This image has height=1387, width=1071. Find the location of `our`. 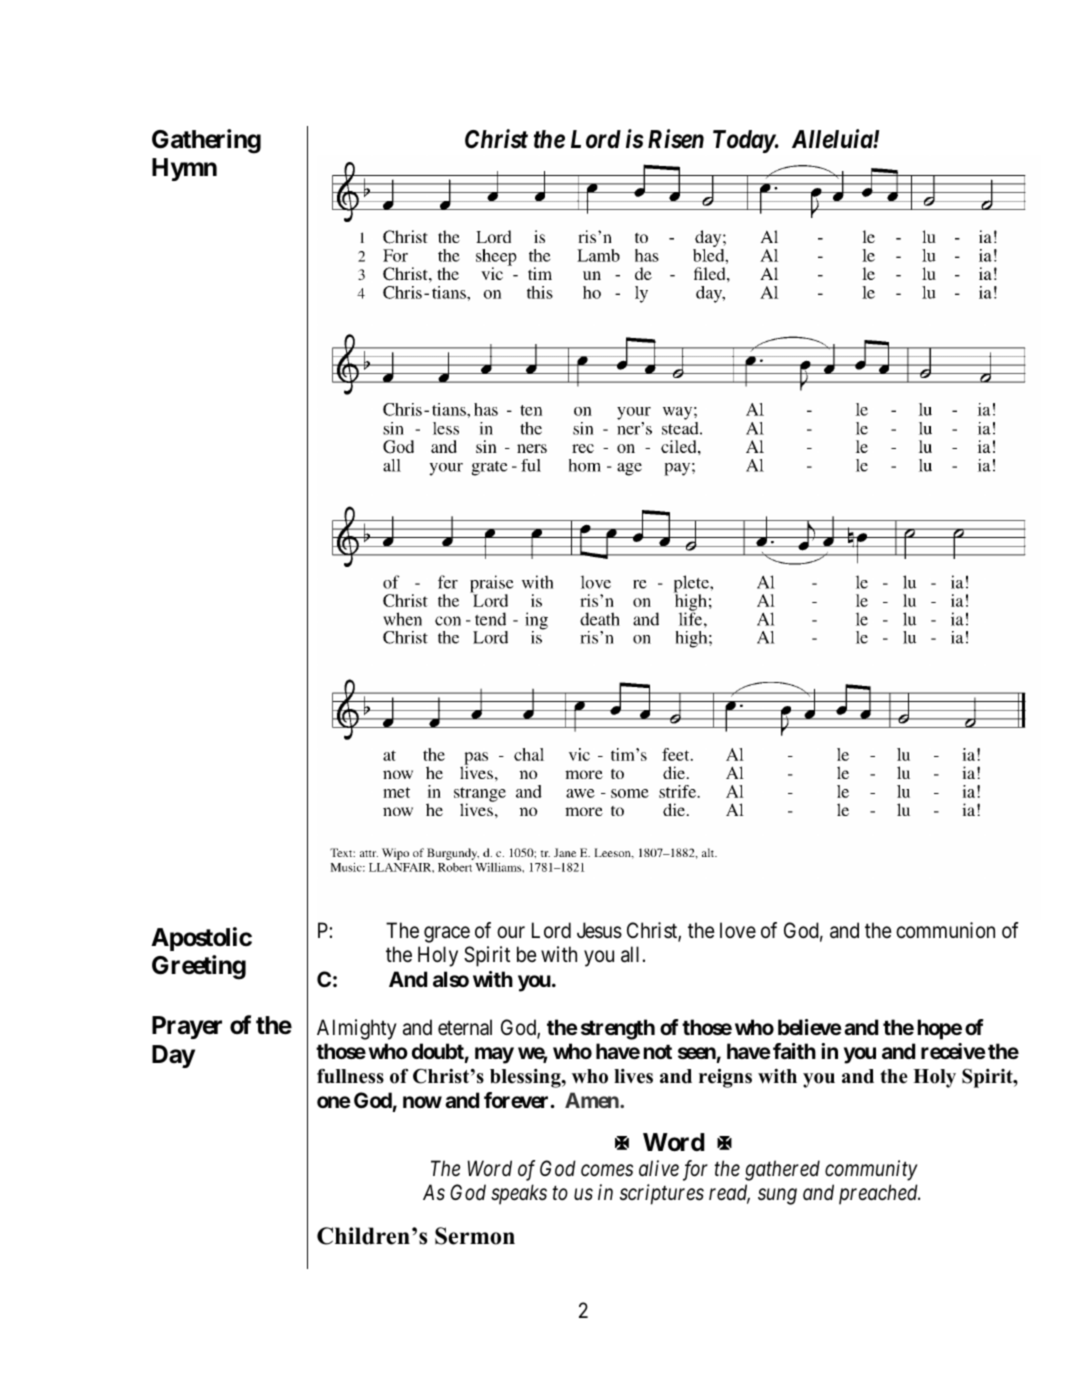

our is located at coordinates (511, 932).
